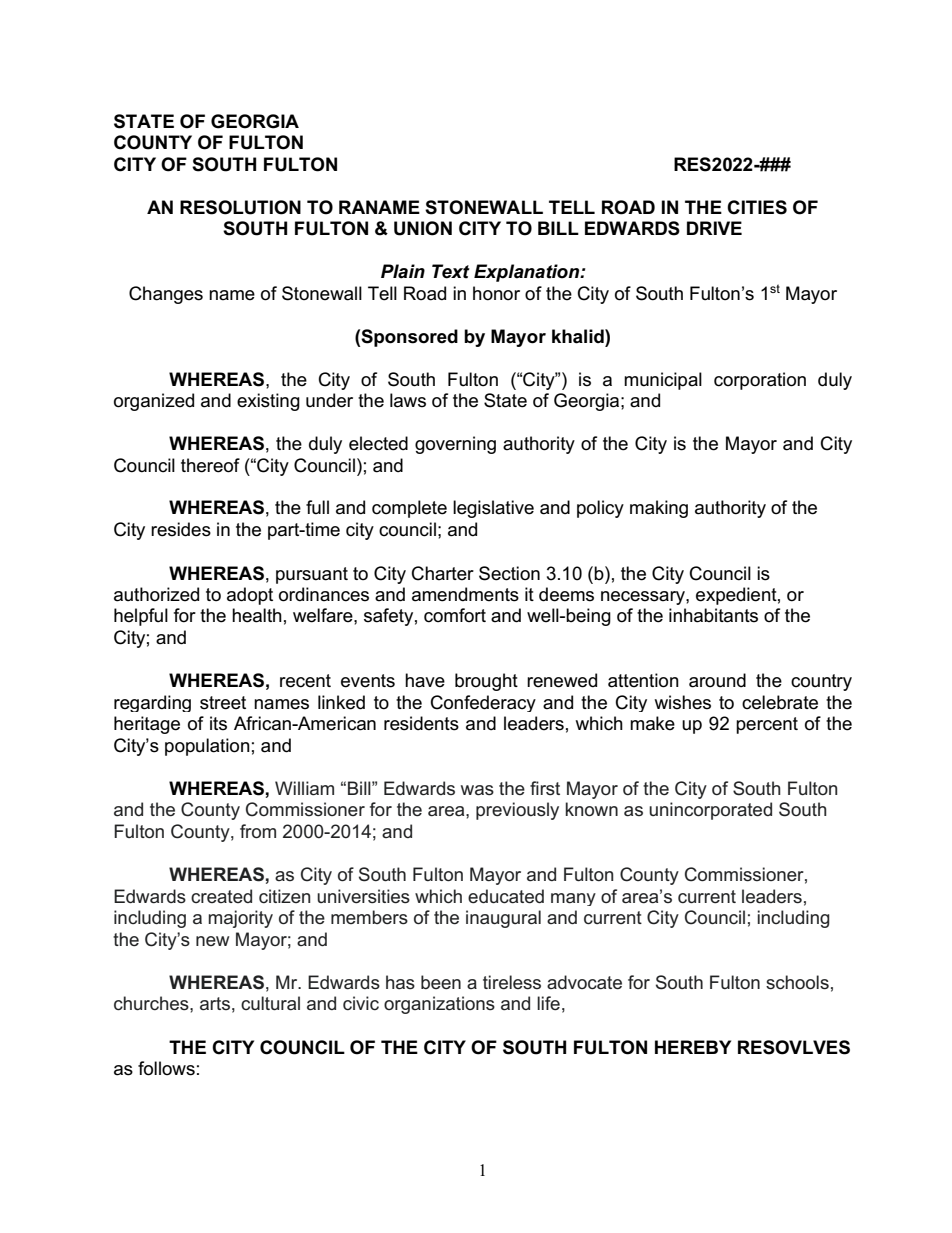 The height and width of the image is (1233, 952). Describe the element at coordinates (207, 747) in the image. I see `population` at that location.
